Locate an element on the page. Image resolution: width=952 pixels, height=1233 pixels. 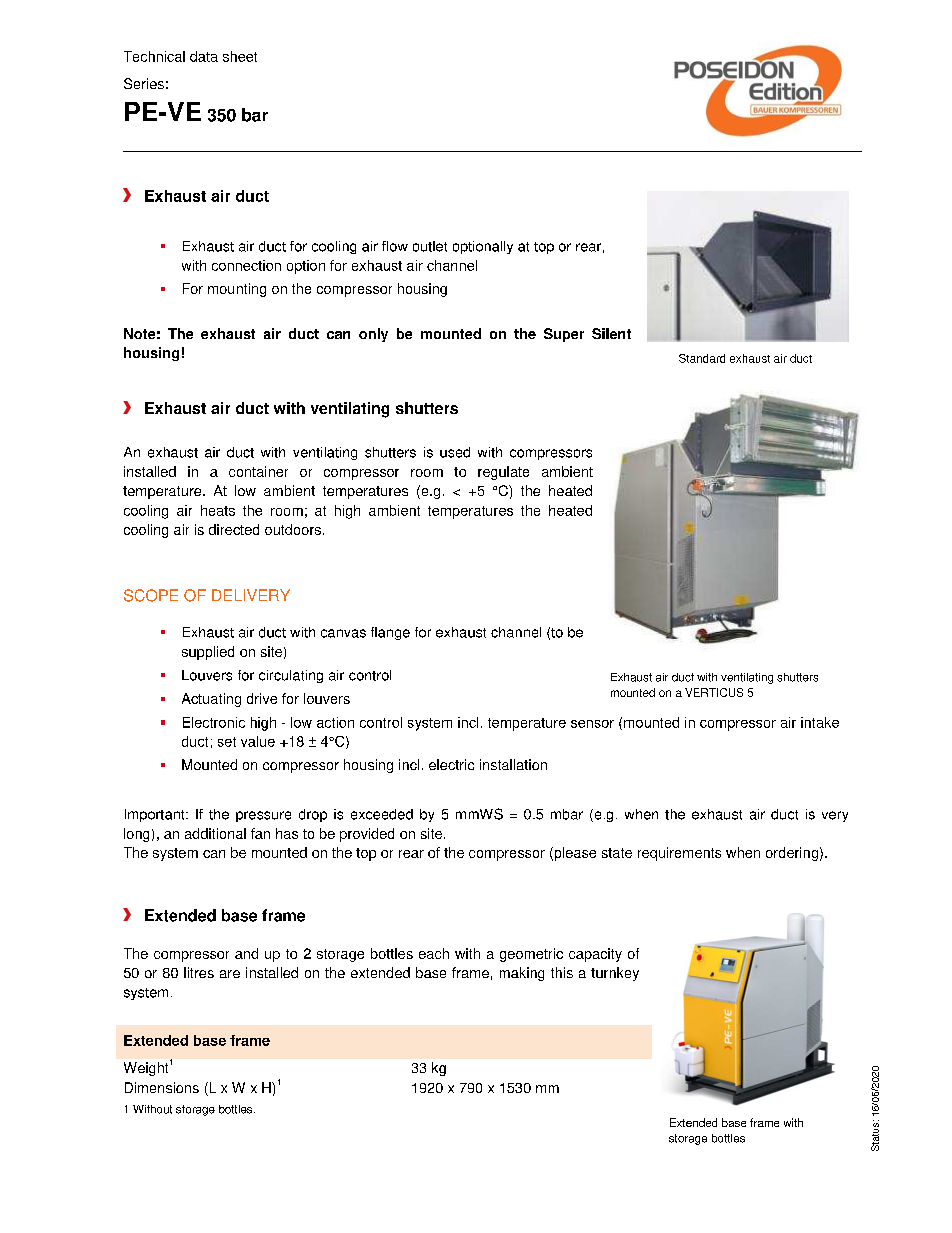
intake is located at coordinates (820, 722).
